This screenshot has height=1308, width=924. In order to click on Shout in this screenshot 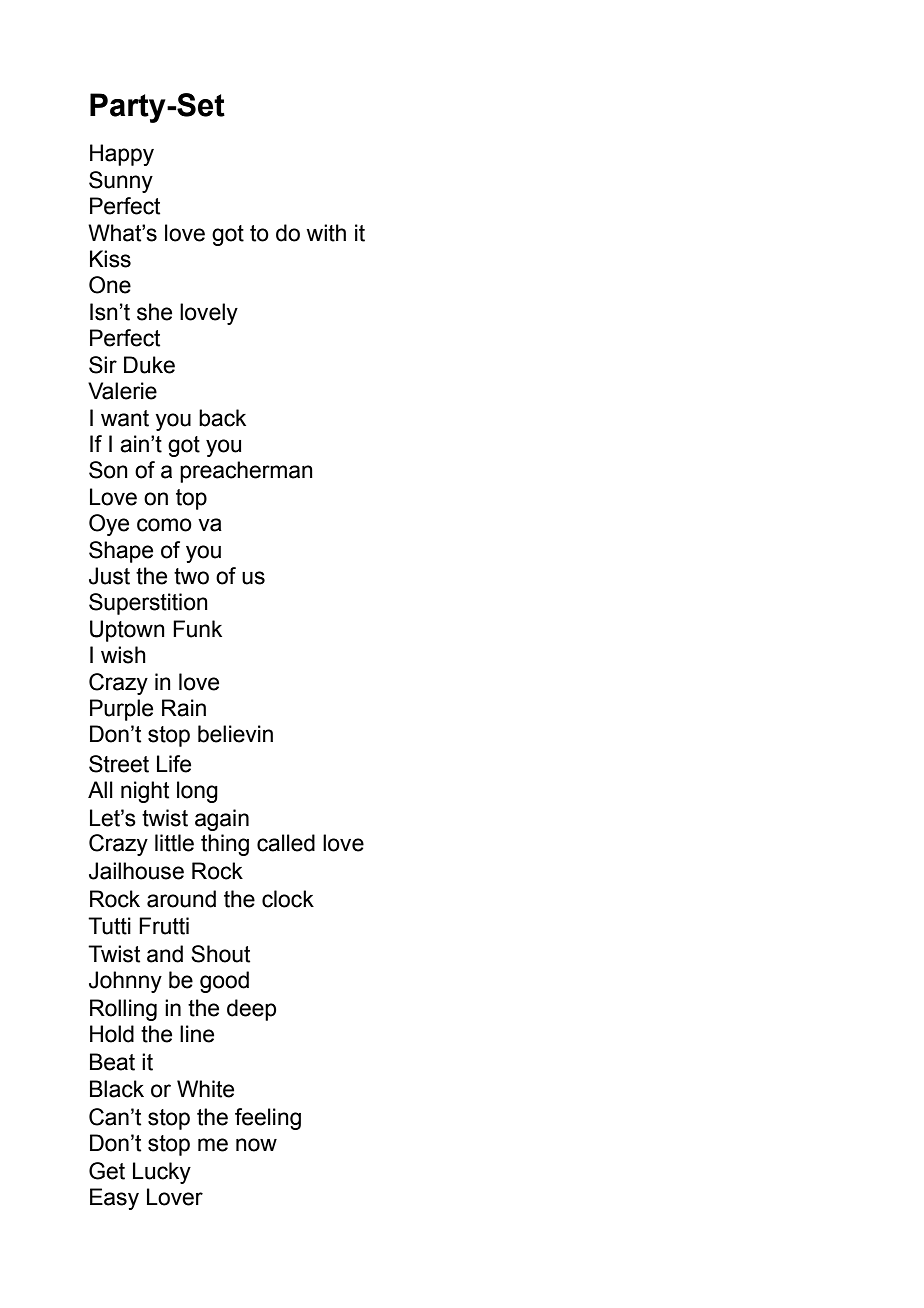, I will do `click(220, 954)`.
